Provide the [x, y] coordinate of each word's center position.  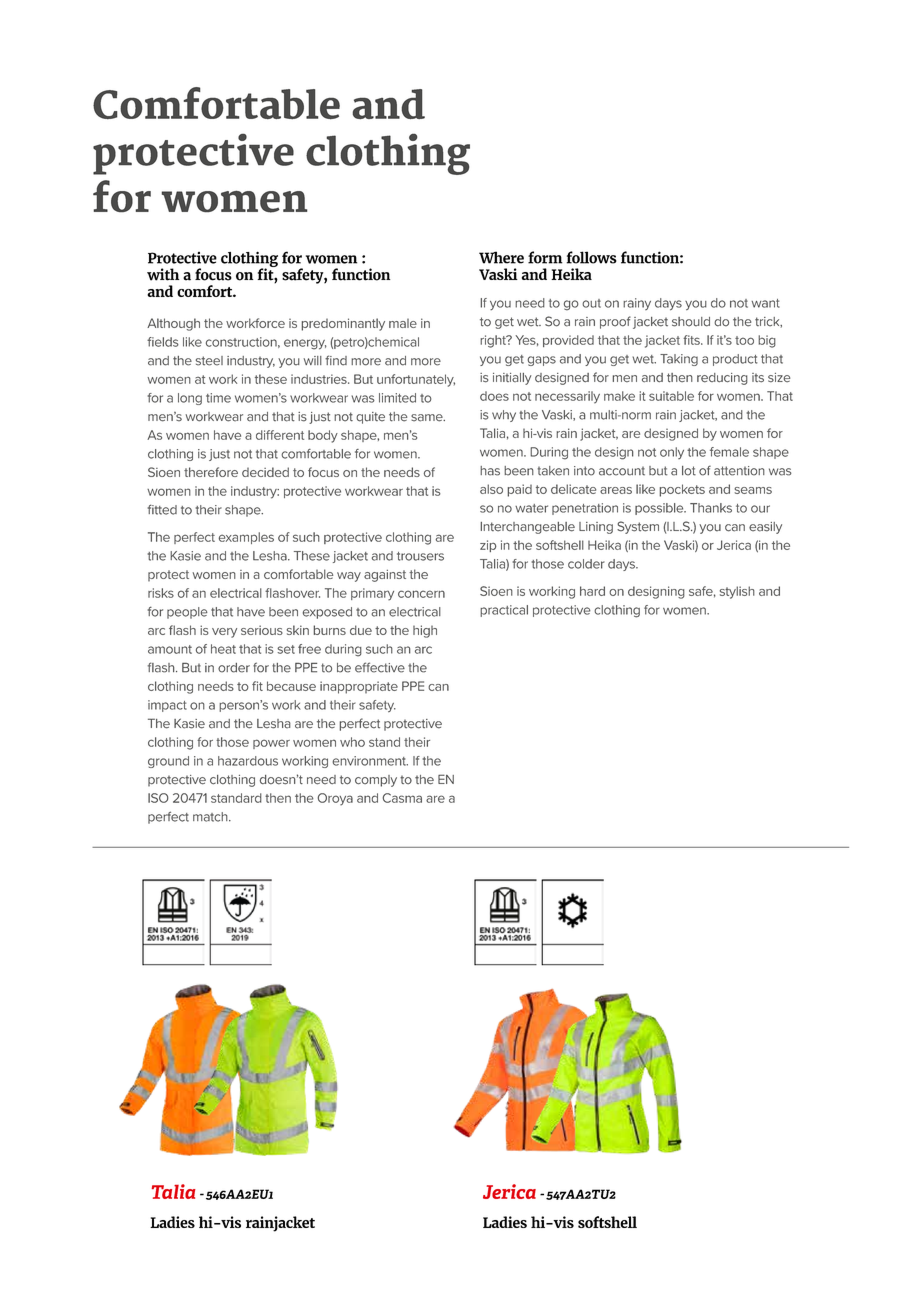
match [211, 817]
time [218, 398]
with [163, 274]
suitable [671, 396]
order [234, 668]
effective [380, 667]
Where [501, 257]
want [765, 303]
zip [488, 546]
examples [246, 538]
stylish [737, 592]
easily [765, 528]
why [504, 416]
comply [376, 781]
